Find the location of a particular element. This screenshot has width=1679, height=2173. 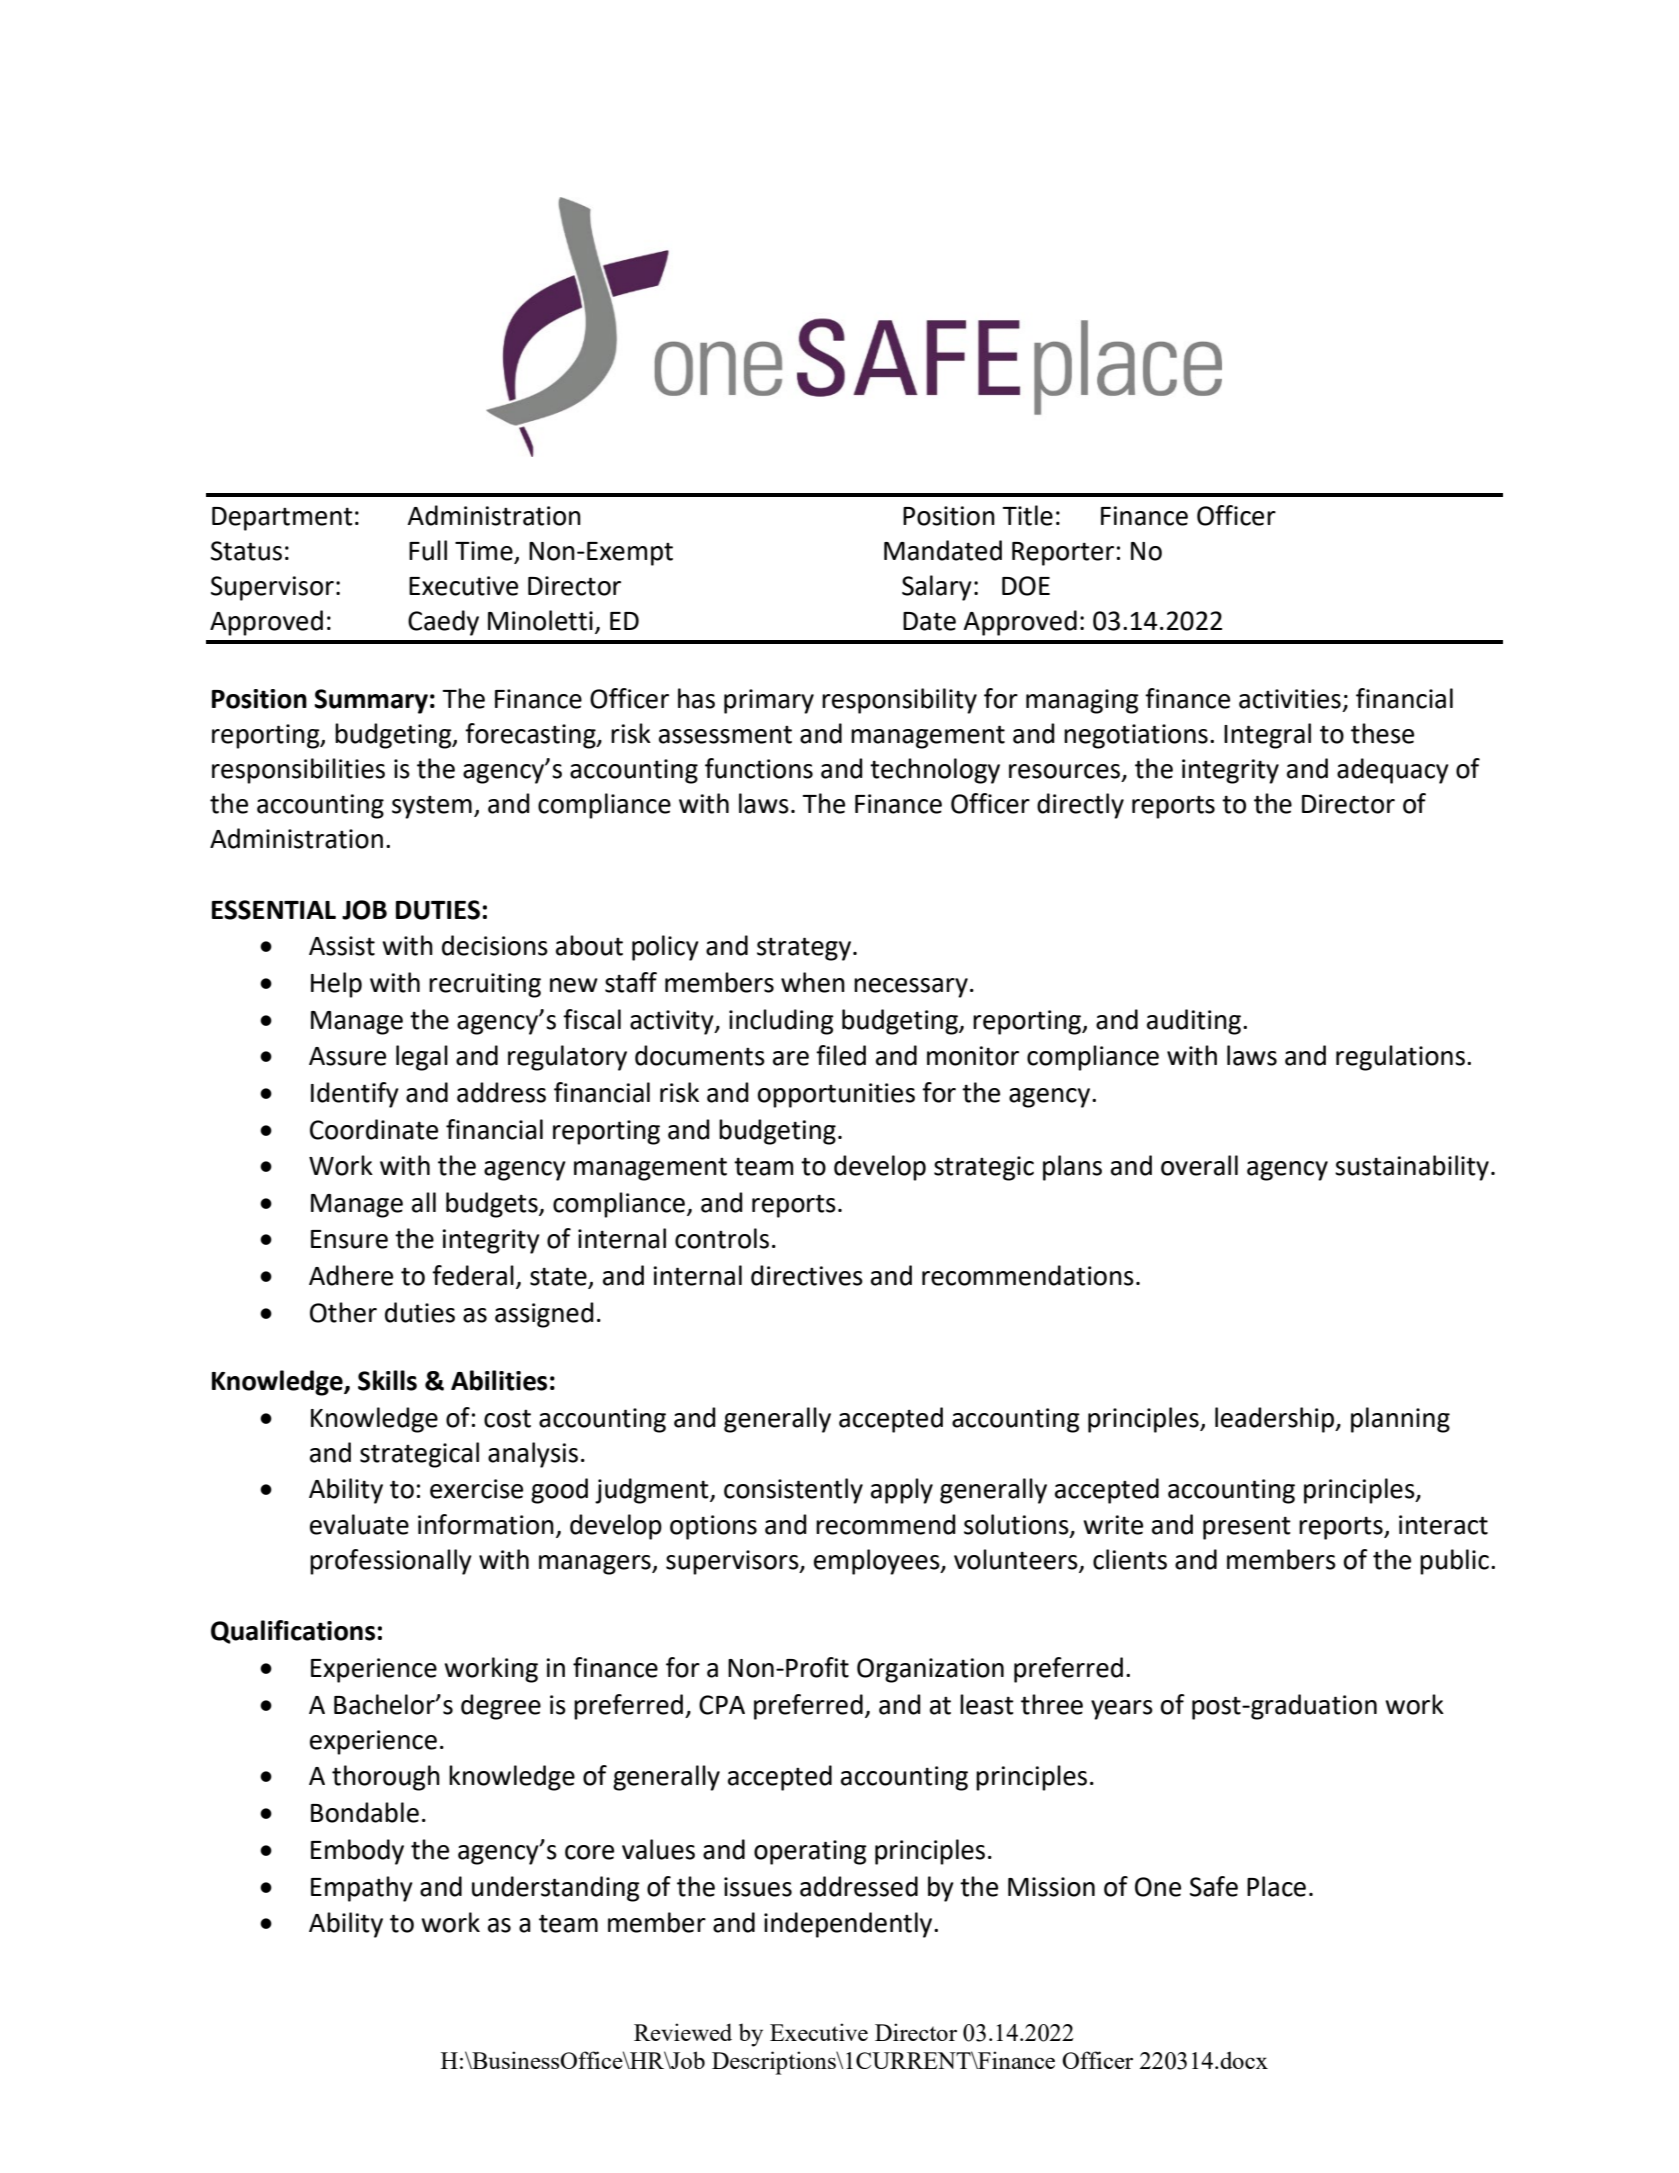

Empathy is located at coordinates (362, 1889).
